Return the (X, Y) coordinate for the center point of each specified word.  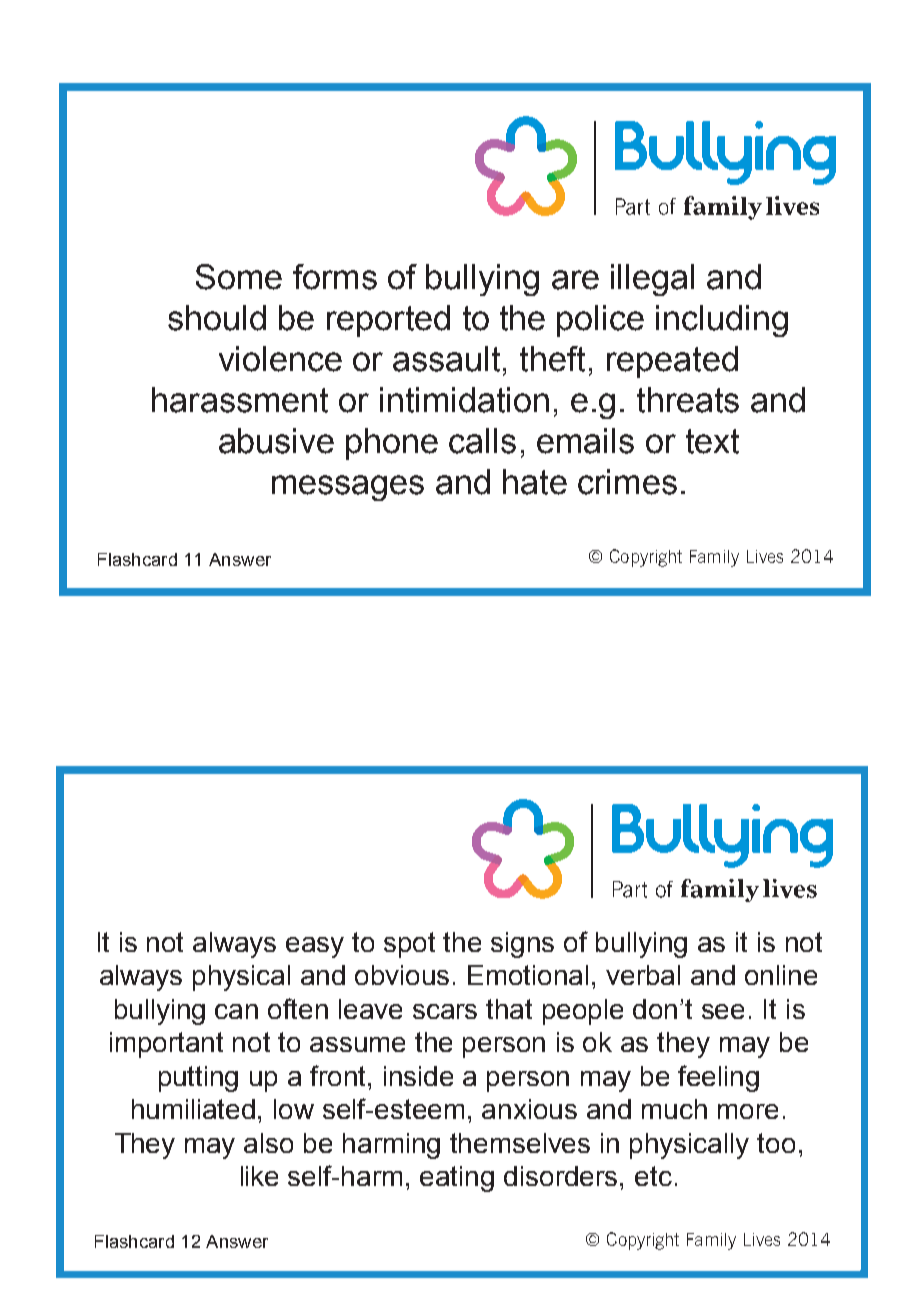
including (722, 321)
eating (457, 1179)
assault (446, 359)
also (268, 1143)
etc (653, 1176)
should (217, 318)
